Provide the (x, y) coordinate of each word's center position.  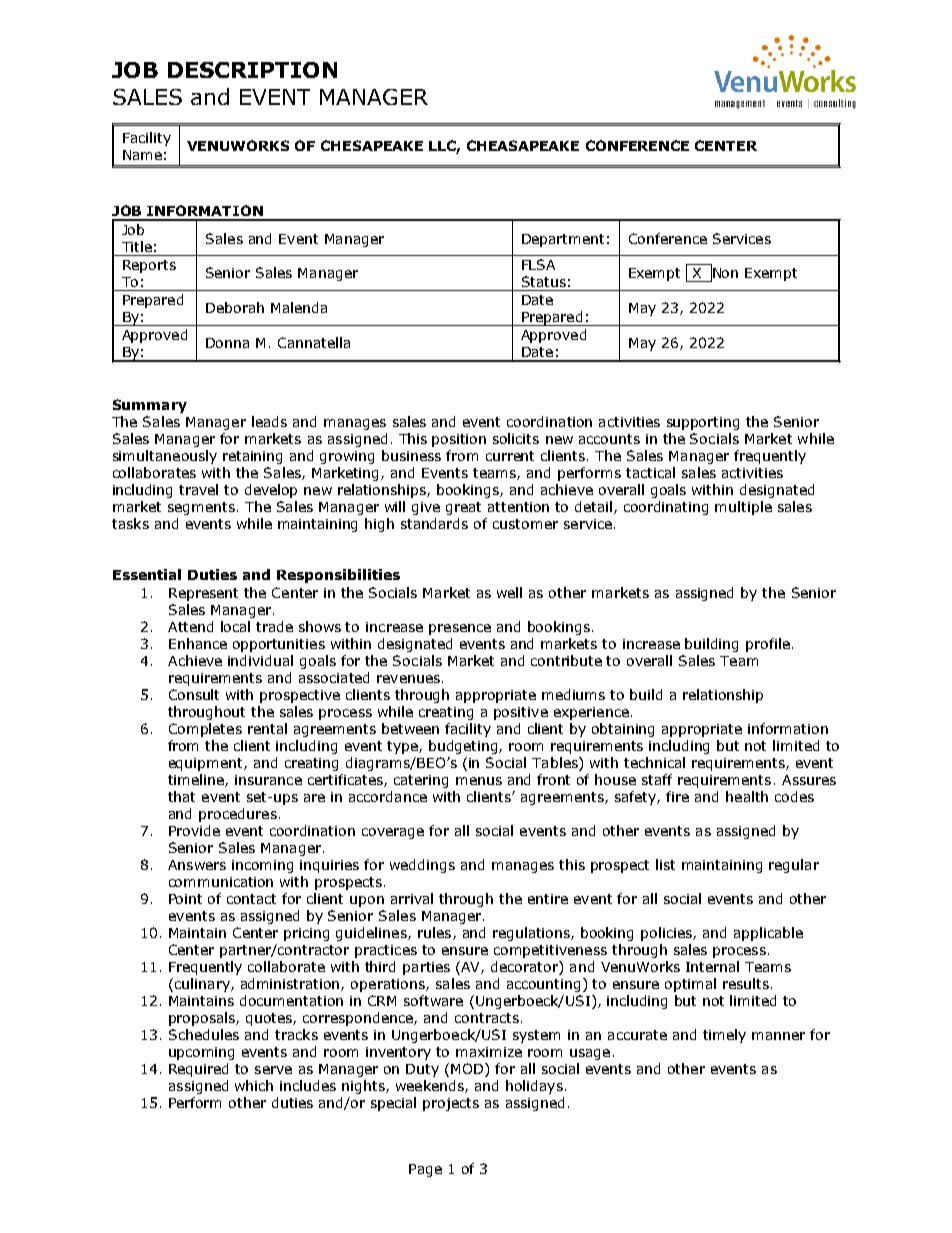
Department (563, 240)
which (254, 1085)
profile (768, 645)
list (665, 864)
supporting (703, 423)
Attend (190, 626)
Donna (227, 343)
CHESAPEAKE (372, 145)
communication (221, 882)
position (459, 440)
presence (460, 629)
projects (451, 1104)
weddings (422, 866)
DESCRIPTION (252, 70)
